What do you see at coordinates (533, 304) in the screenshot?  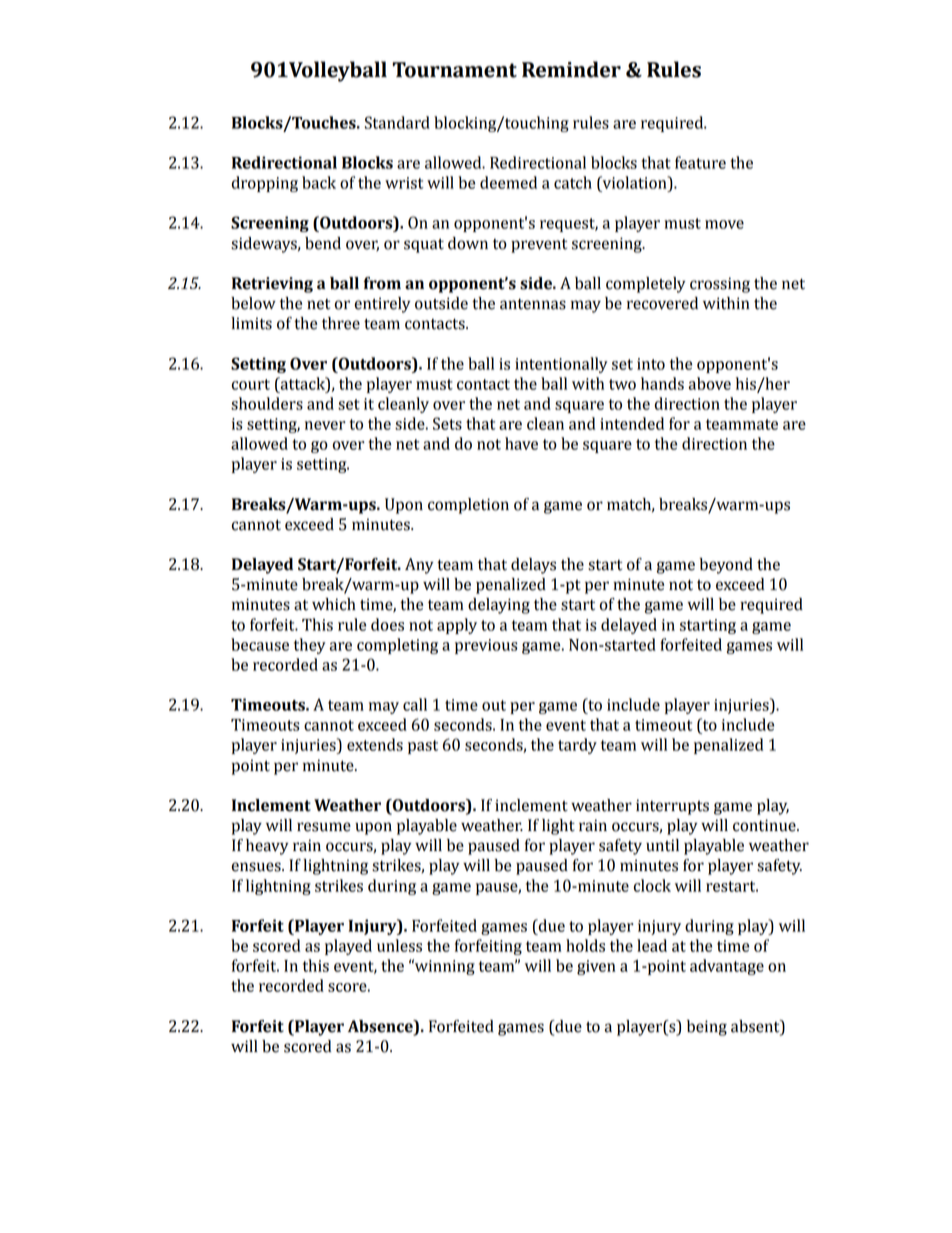 I see `antennas` at bounding box center [533, 304].
